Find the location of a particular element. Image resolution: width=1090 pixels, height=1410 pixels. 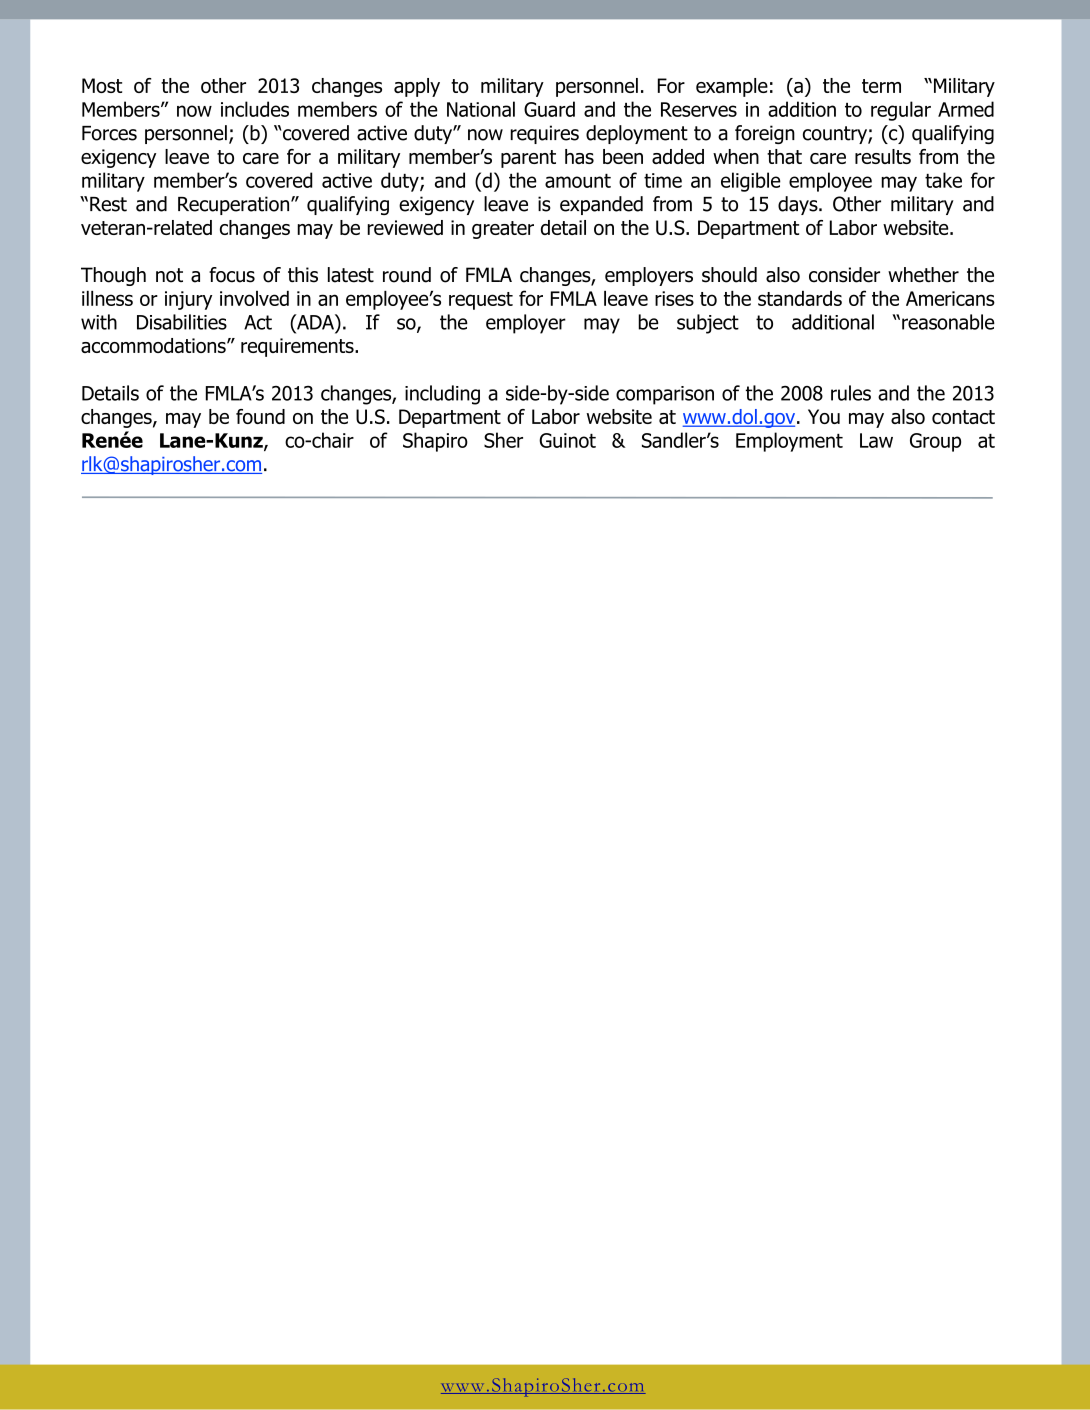

focus is located at coordinates (232, 275).
